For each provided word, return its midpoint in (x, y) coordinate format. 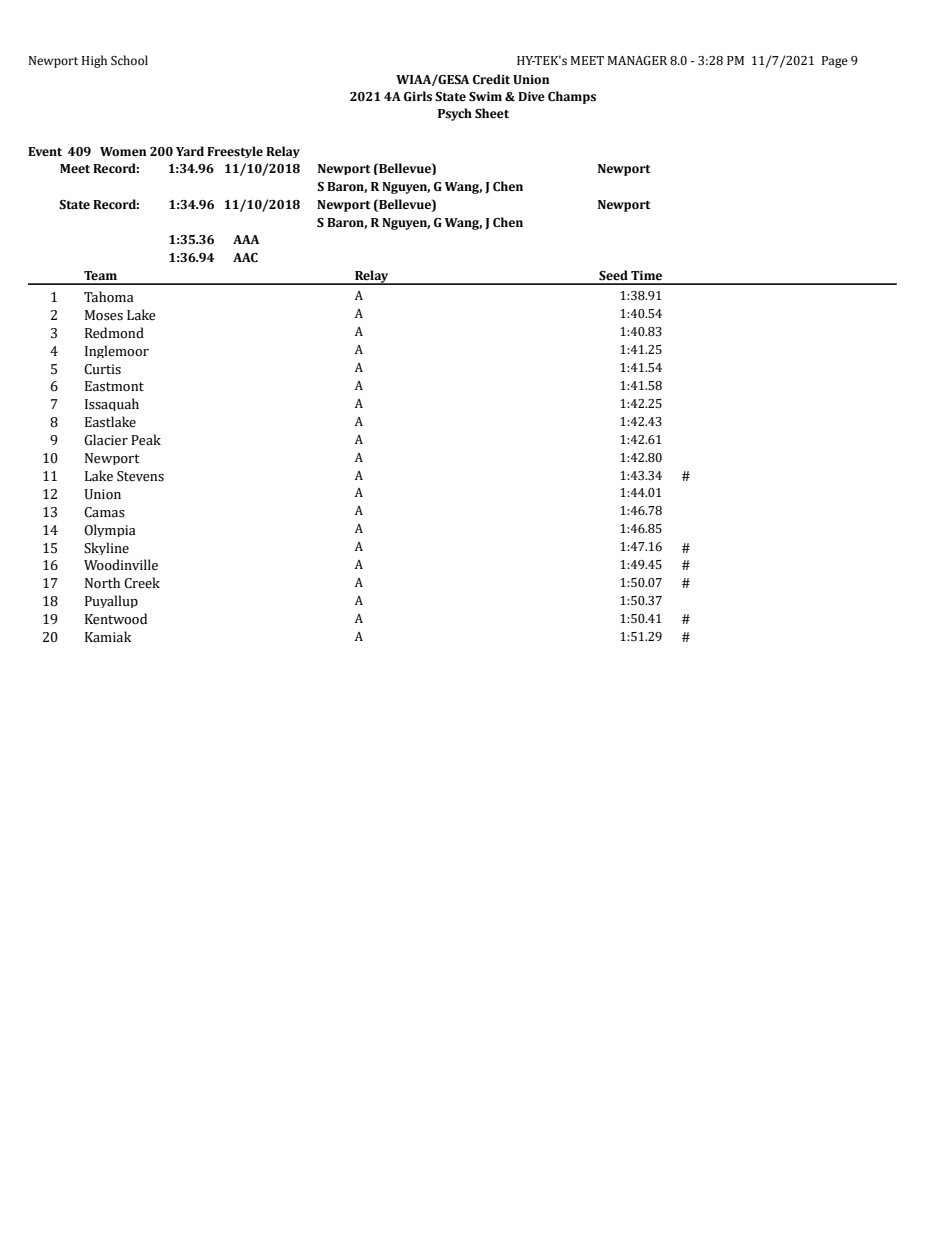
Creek (142, 583)
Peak (146, 440)
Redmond (114, 333)
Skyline (106, 548)
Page (835, 62)
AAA (246, 239)
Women (123, 152)
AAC (245, 258)
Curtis (102, 369)
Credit (491, 79)
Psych (455, 114)
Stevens (140, 476)
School (129, 60)
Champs (572, 97)
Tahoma (109, 297)
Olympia (110, 530)
